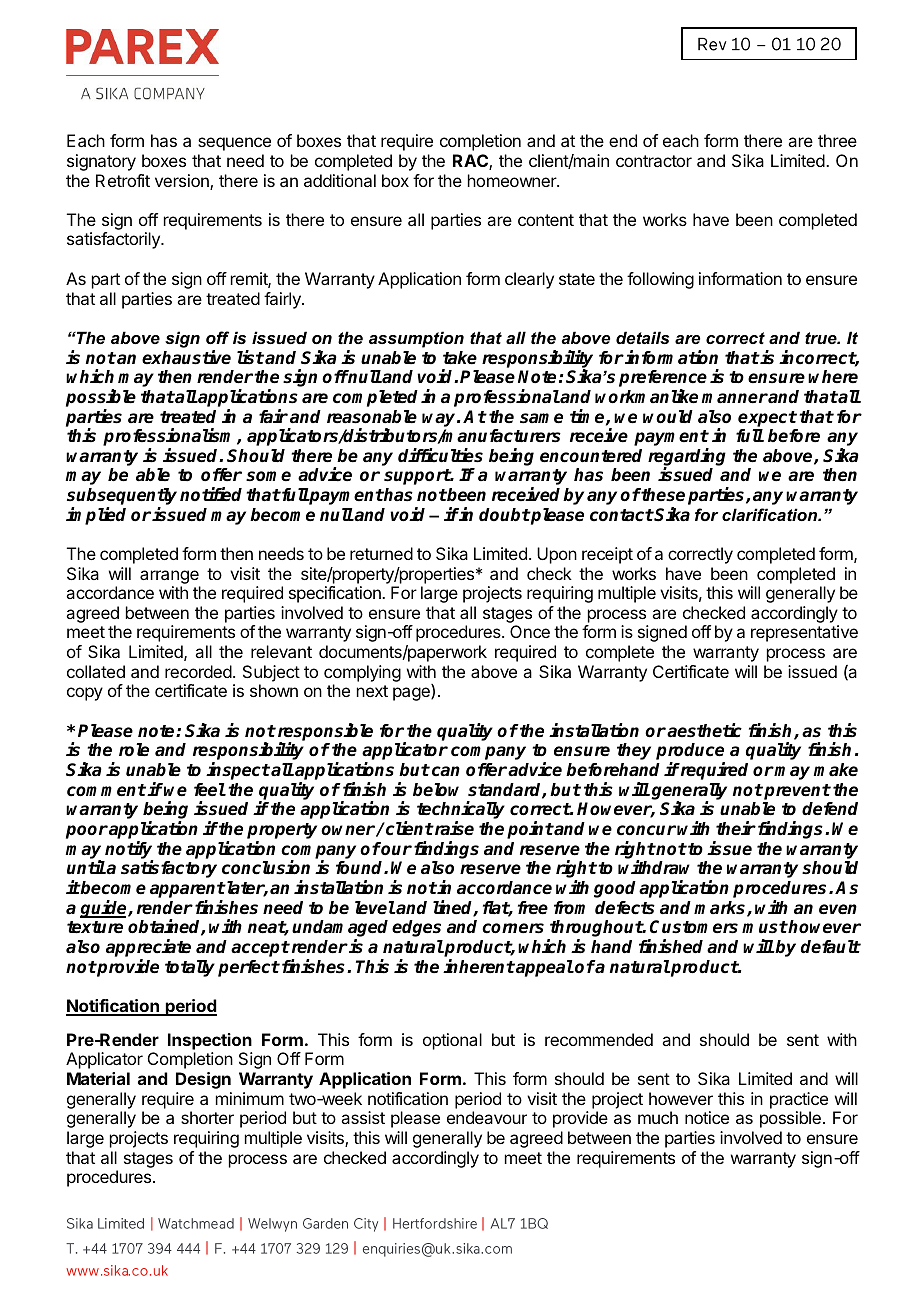 The image size is (924, 1307). I want to click on satisfactory, so click(169, 869).
